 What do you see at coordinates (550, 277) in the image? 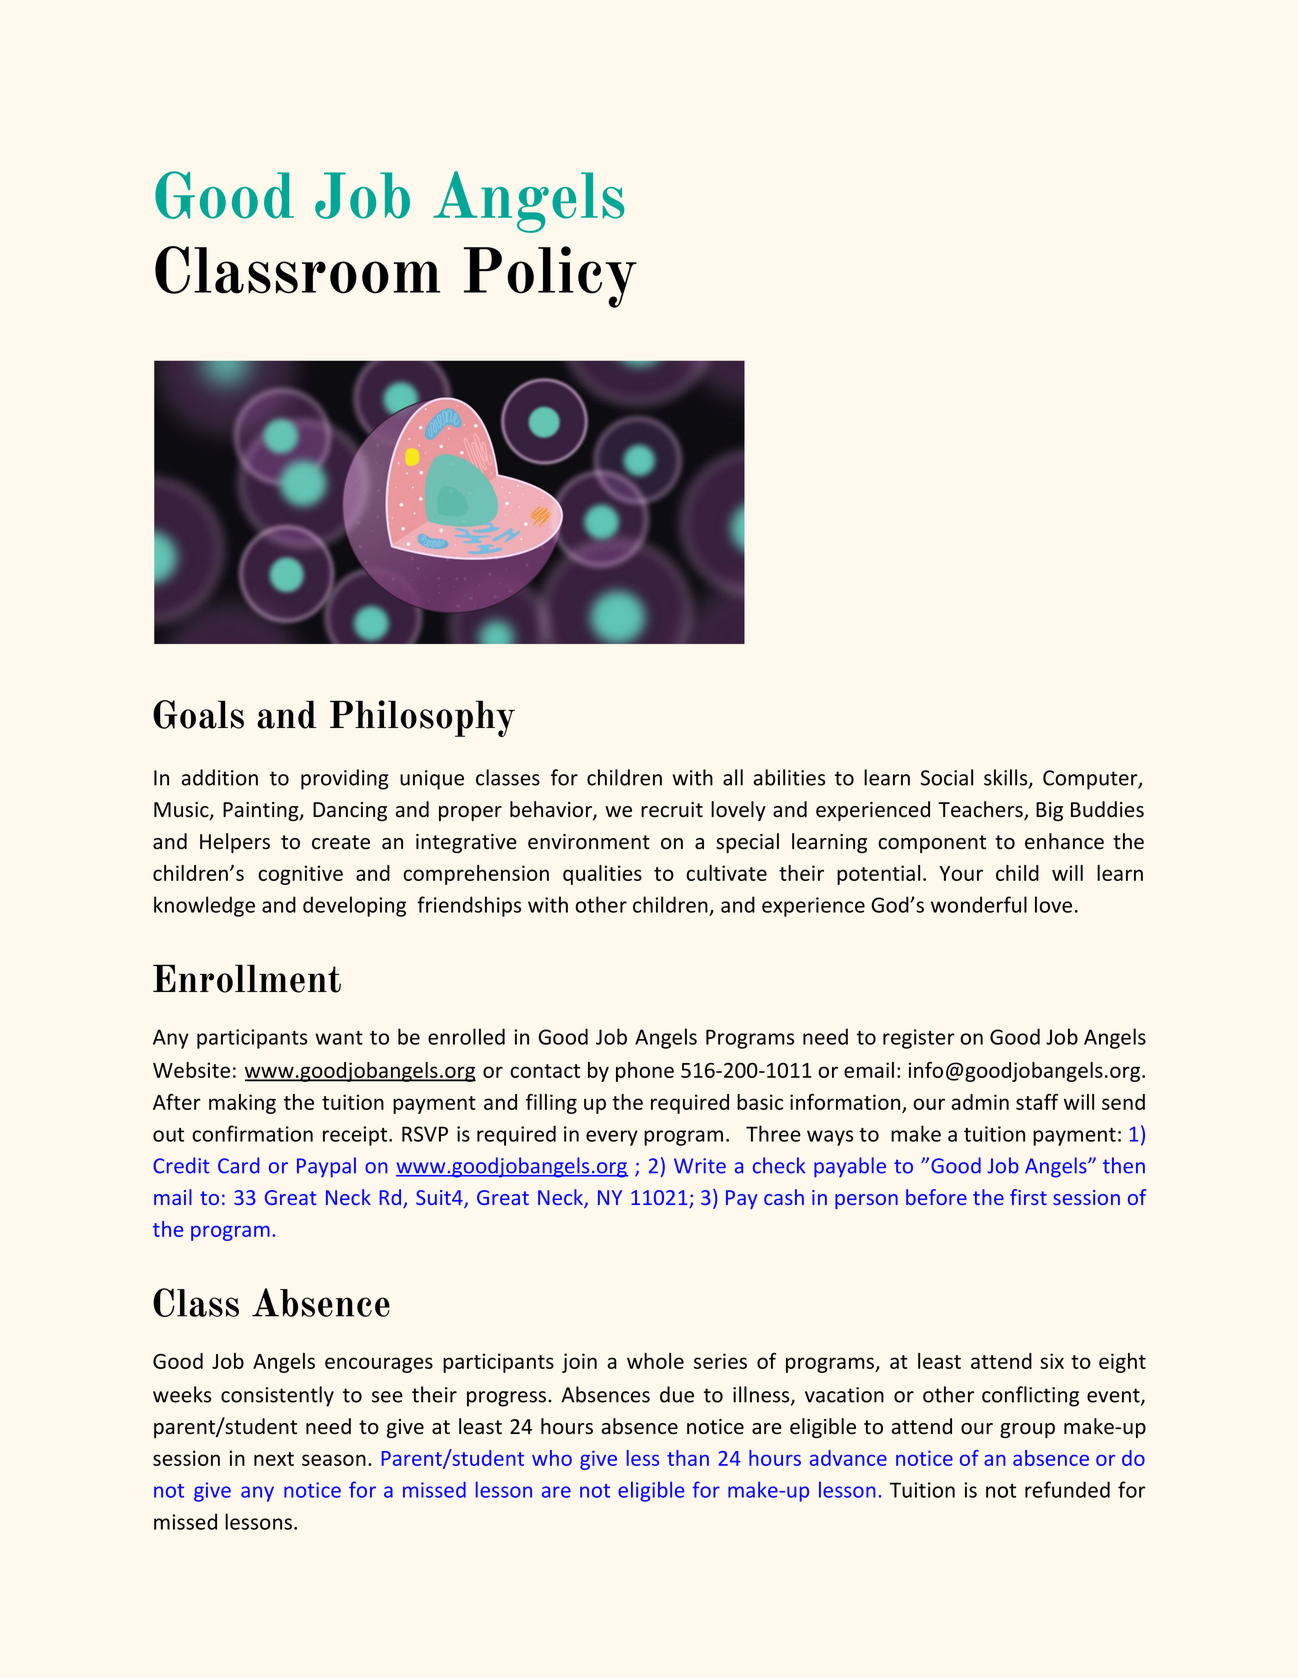
I see `Policy` at bounding box center [550, 277].
